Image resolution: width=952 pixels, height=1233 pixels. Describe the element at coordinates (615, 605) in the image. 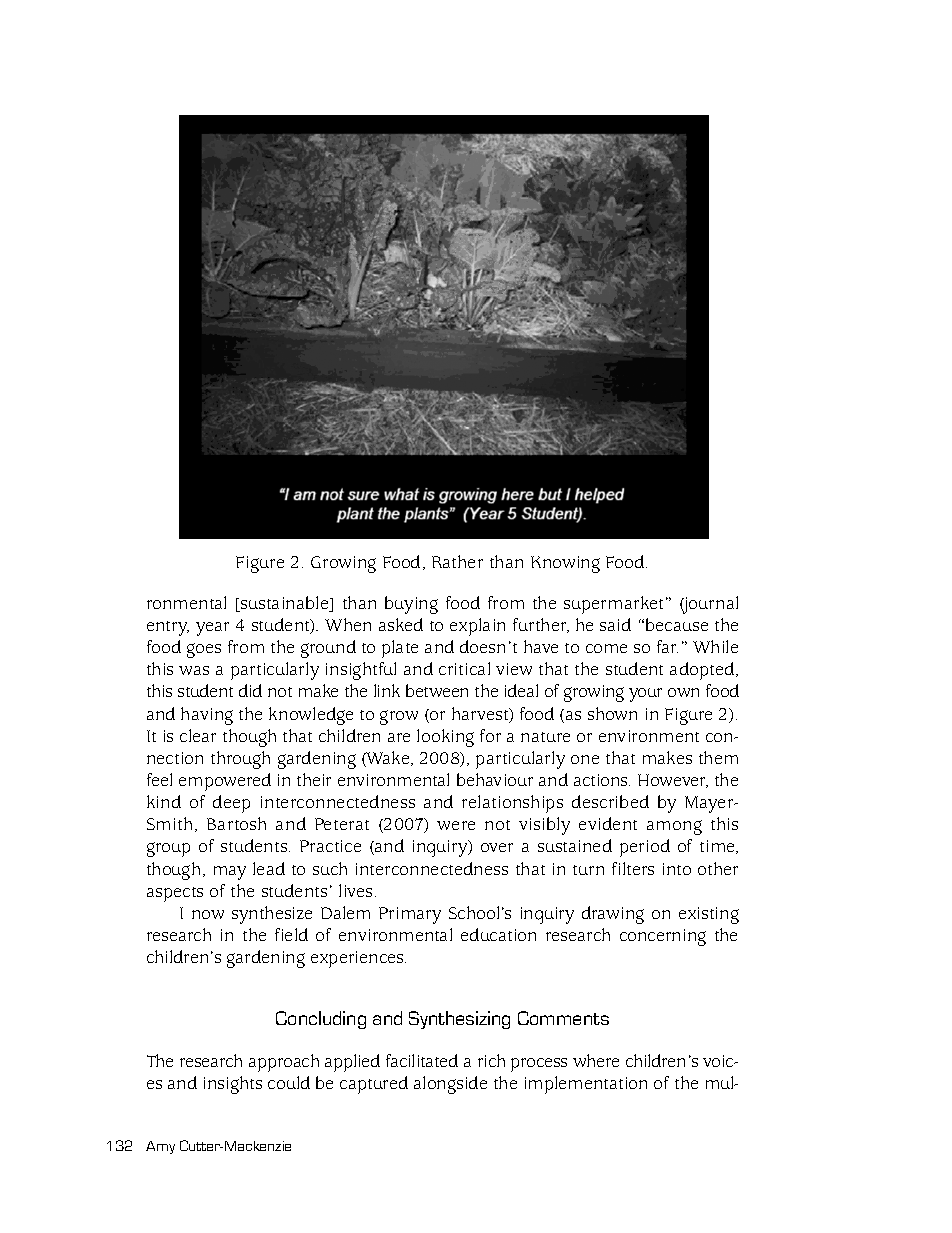

I see `supermarket` at that location.
